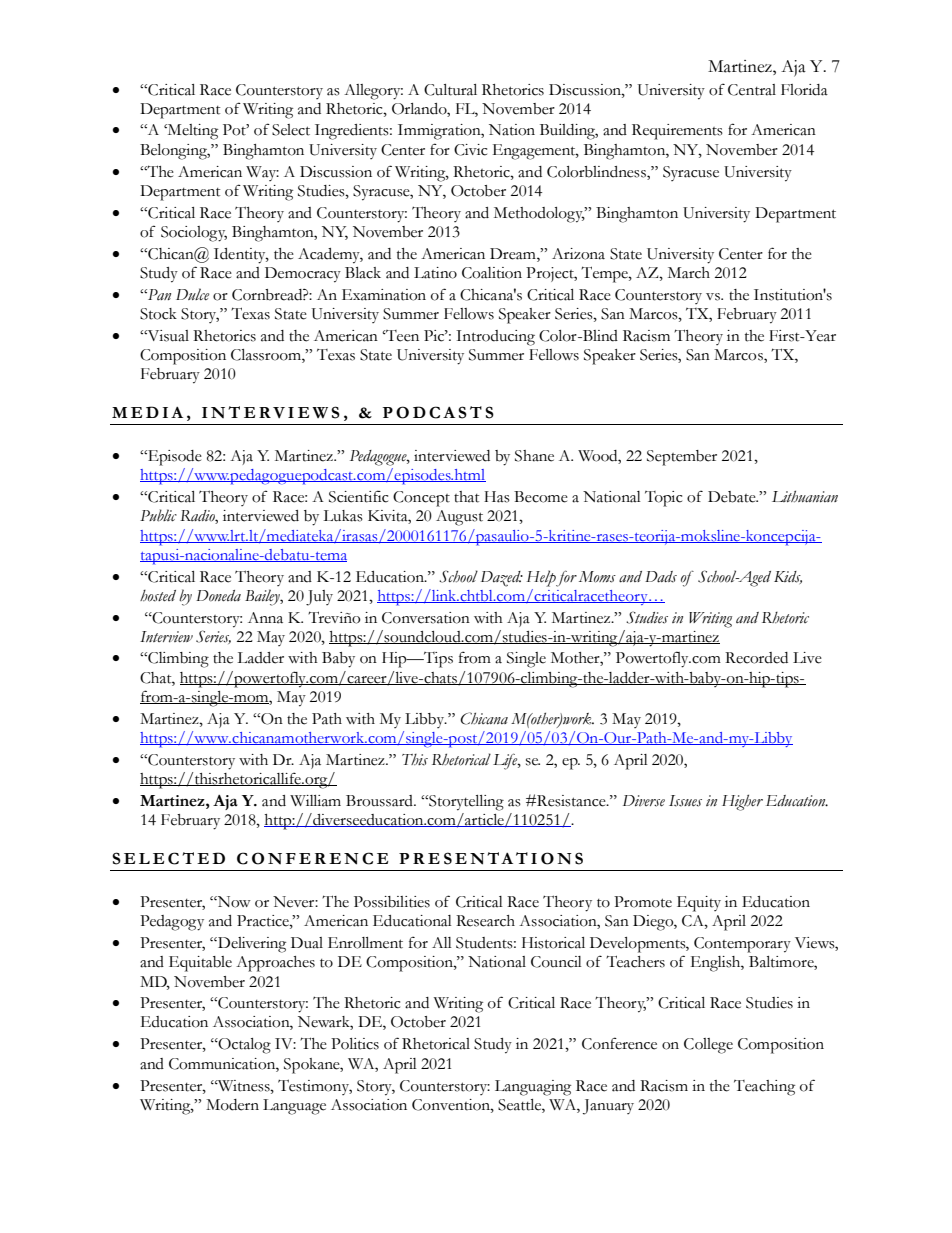 The image size is (952, 1233). What do you see at coordinates (158, 515) in the screenshot?
I see `Public` at bounding box center [158, 515].
